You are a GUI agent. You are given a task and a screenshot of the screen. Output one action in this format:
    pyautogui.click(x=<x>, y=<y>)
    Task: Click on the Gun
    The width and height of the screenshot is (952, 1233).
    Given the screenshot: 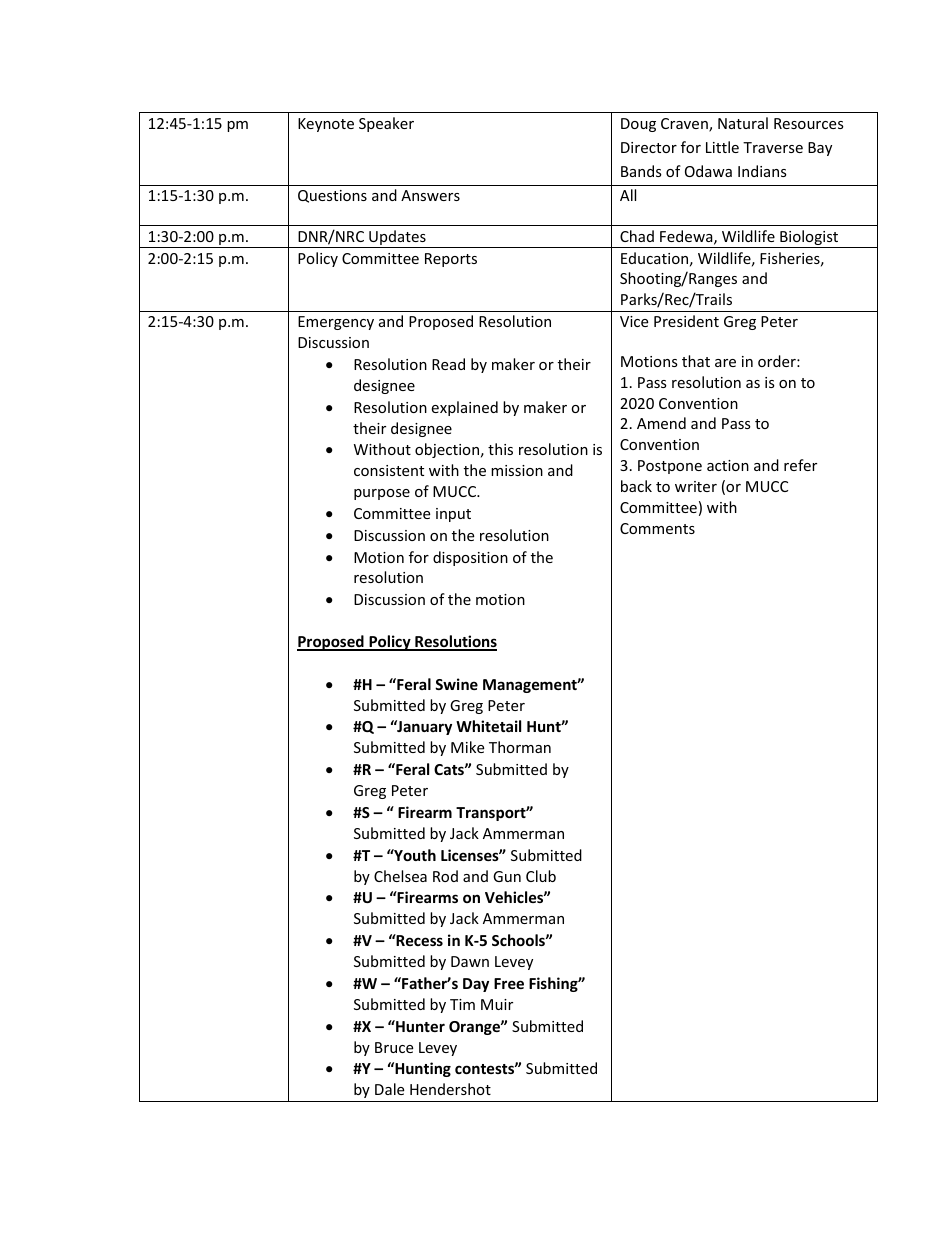 What is the action you would take?
    pyautogui.click(x=507, y=876)
